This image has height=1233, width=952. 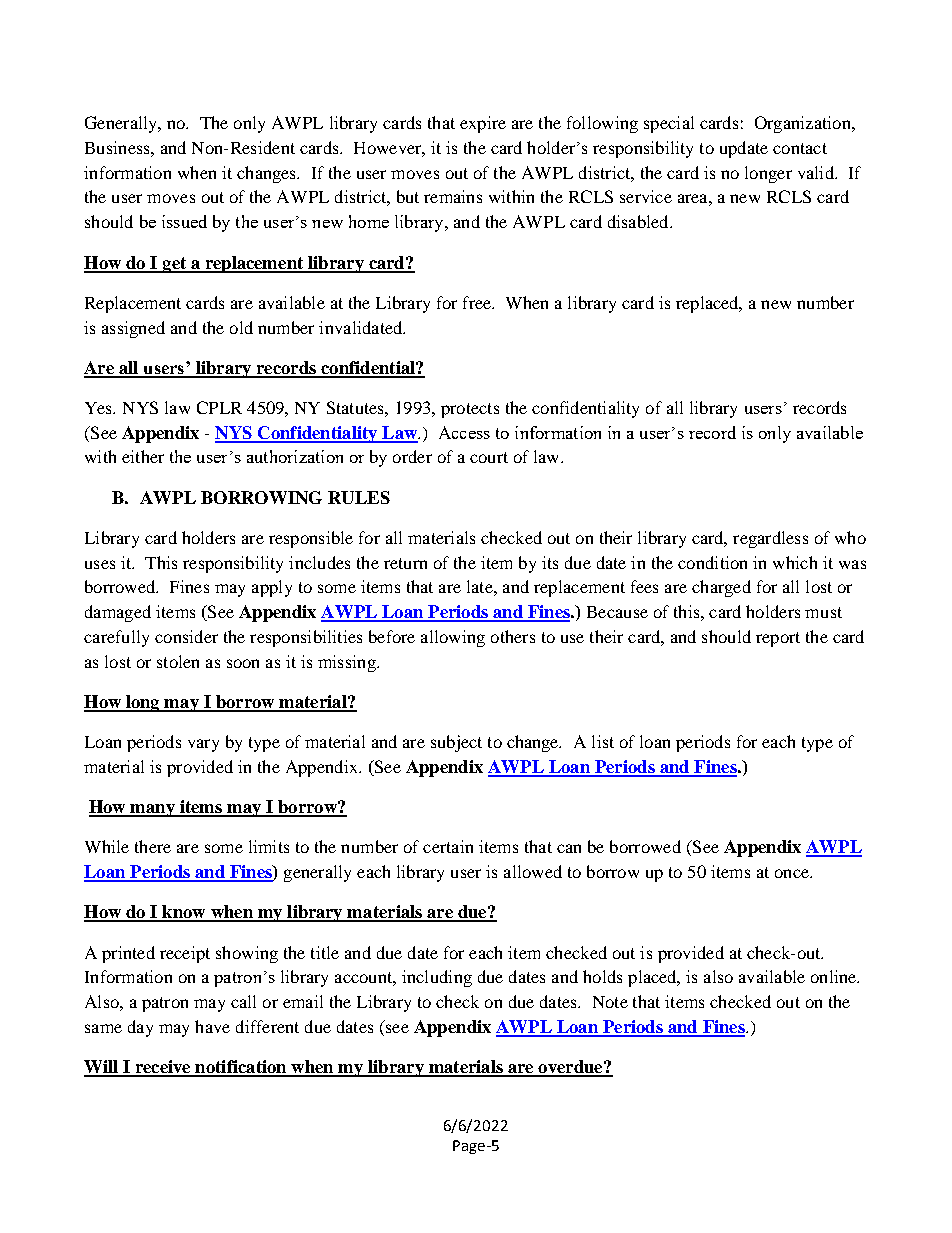 What do you see at coordinates (835, 976) in the image?
I see `online` at bounding box center [835, 976].
